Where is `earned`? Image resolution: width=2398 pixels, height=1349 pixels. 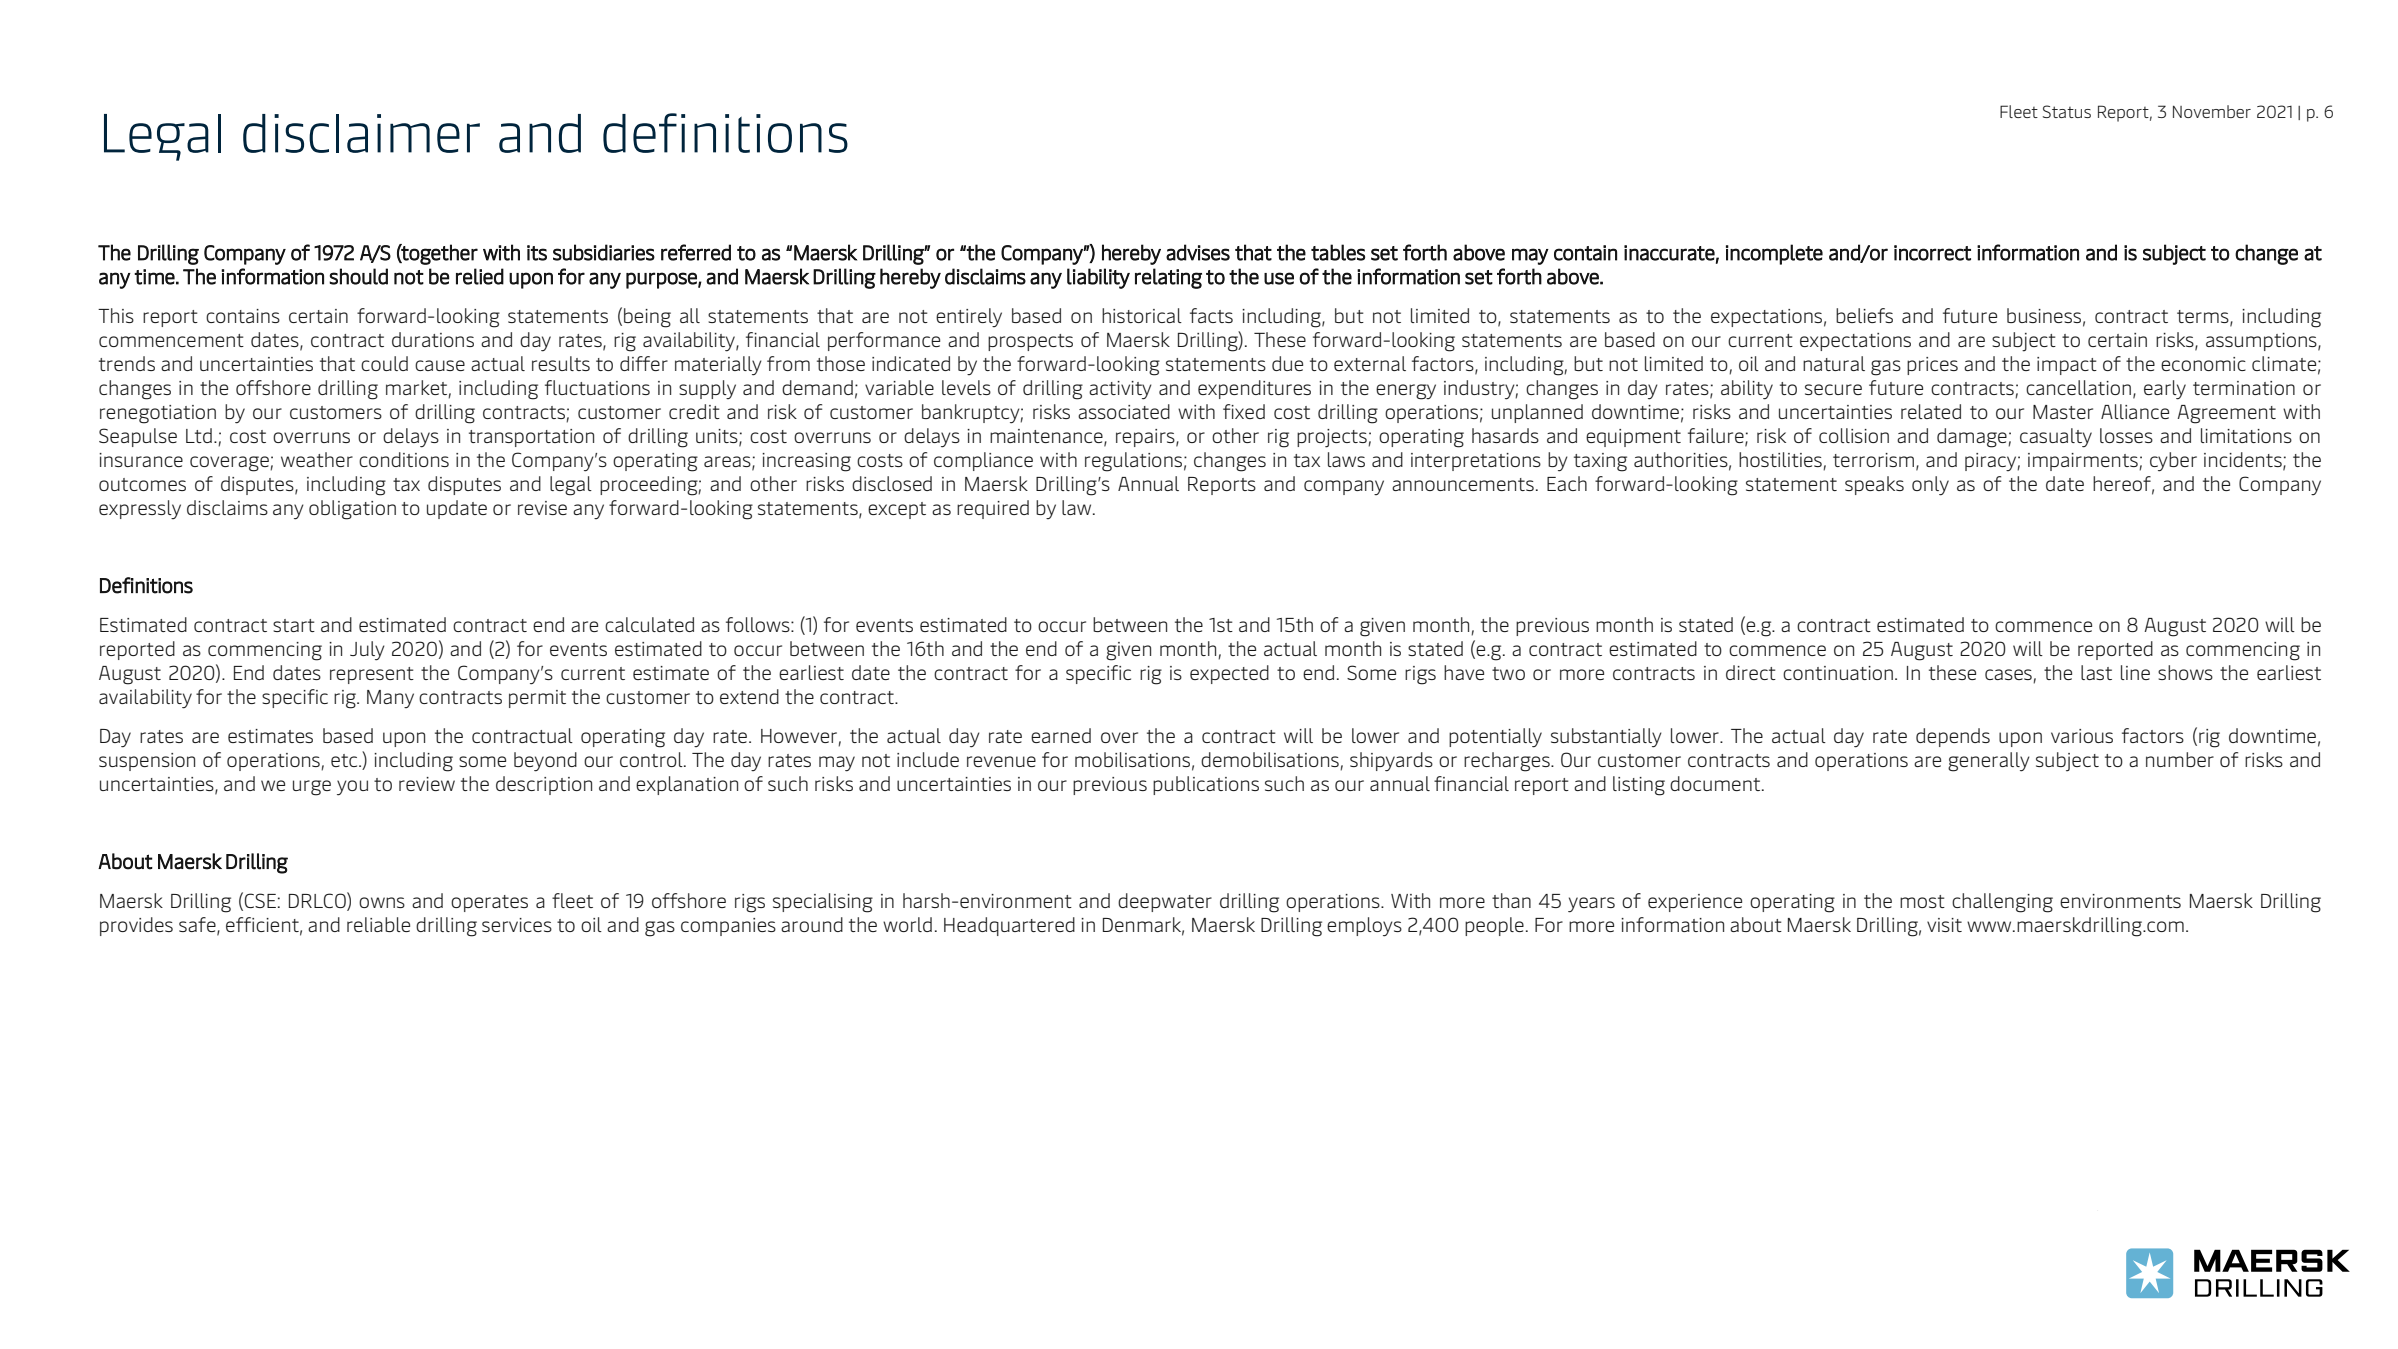 earned is located at coordinates (1061, 735).
